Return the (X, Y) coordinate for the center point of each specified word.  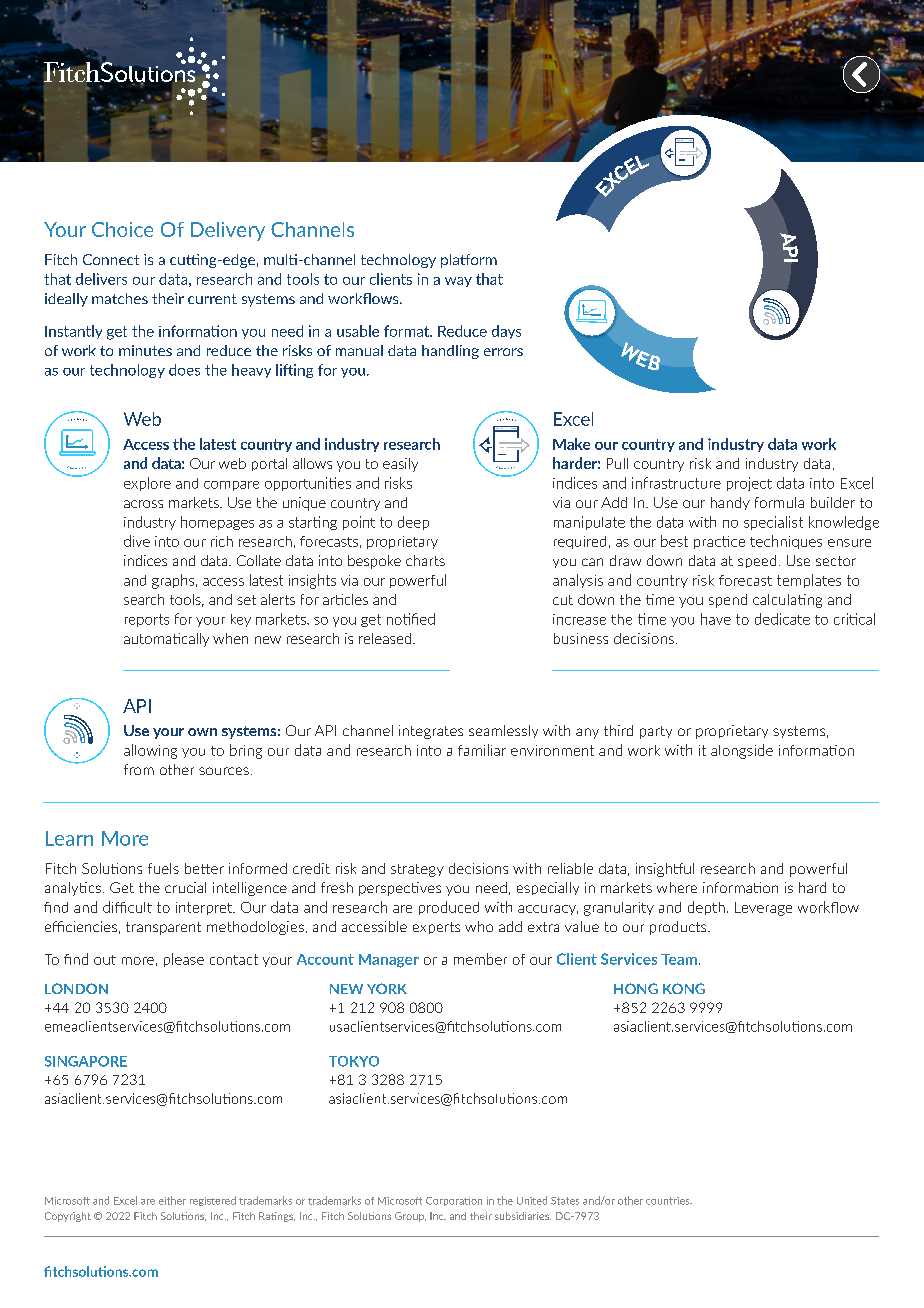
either (172, 1200)
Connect (111, 259)
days (506, 332)
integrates (431, 732)
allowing (150, 751)
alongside (742, 751)
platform (469, 261)
